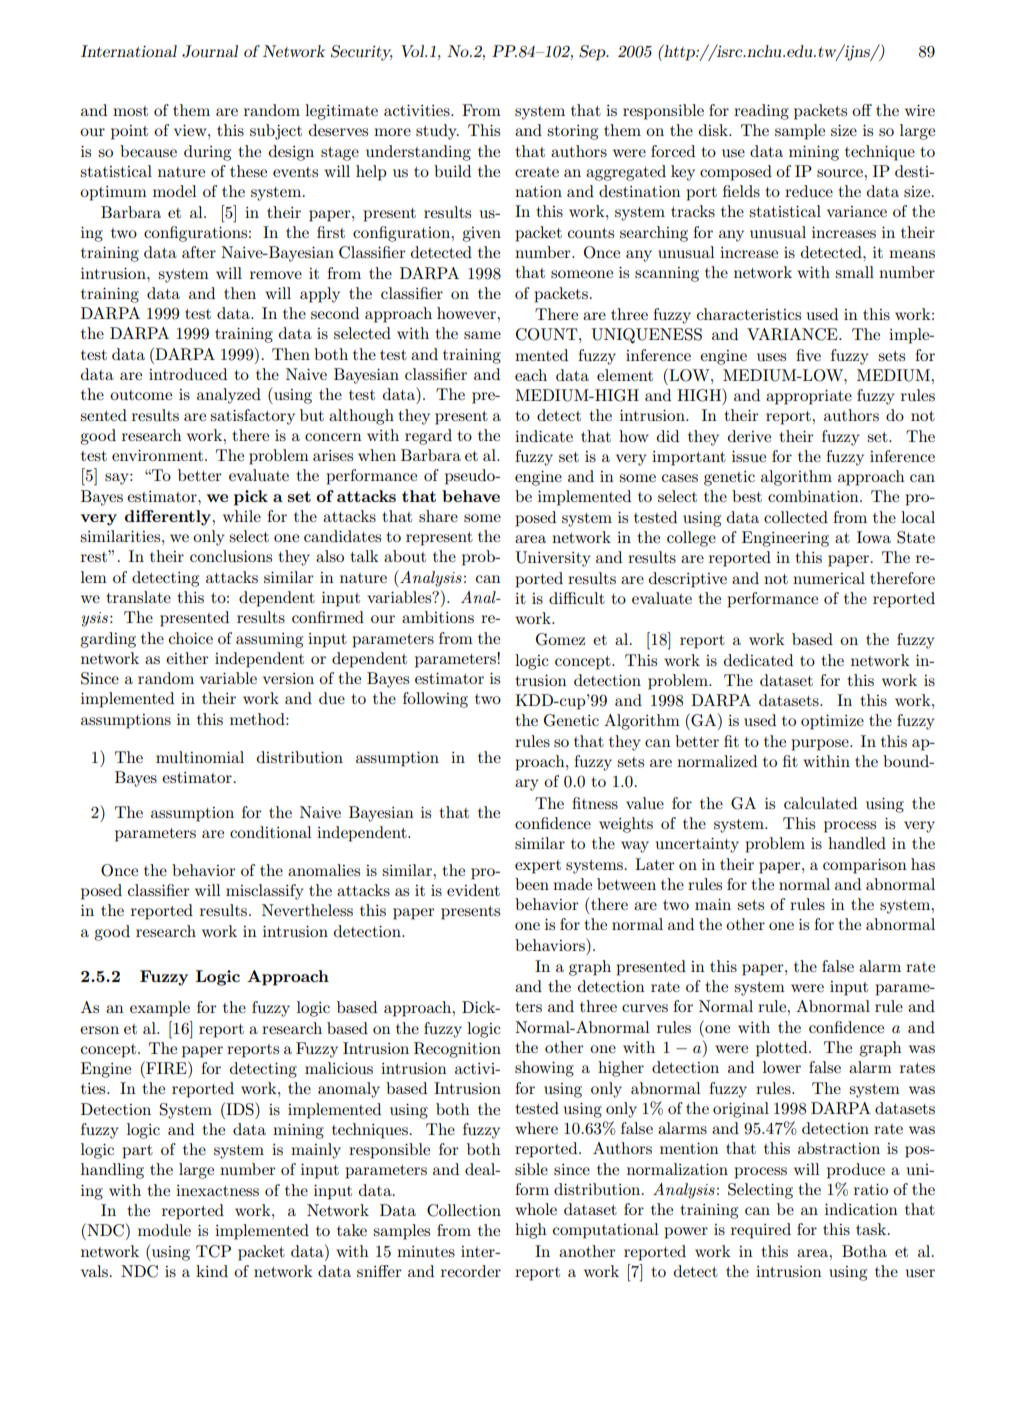 Image resolution: width=1009 pixels, height=1428 pixels. Describe the element at coordinates (862, 110) in the page. I see `off` at that location.
